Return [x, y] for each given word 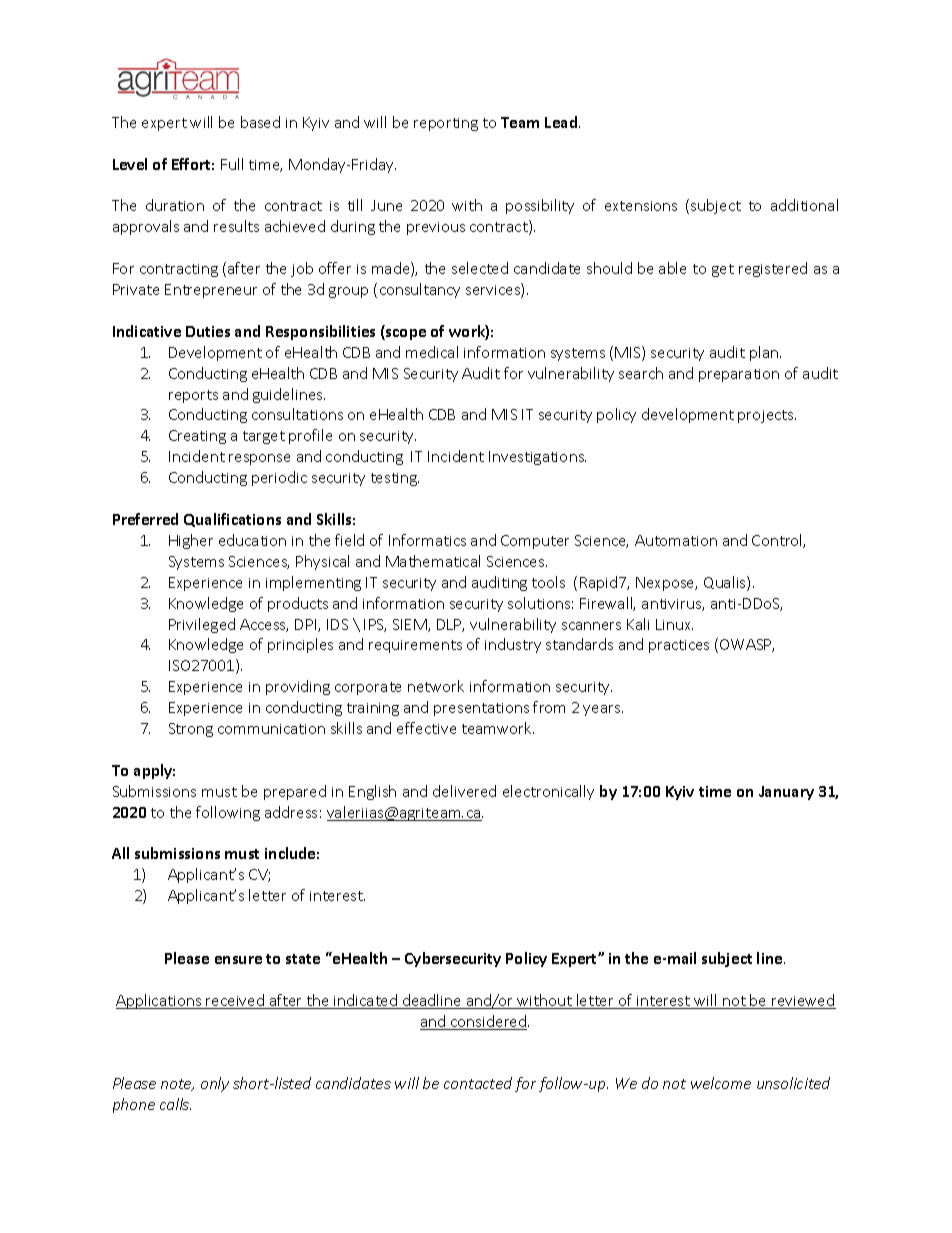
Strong [191, 730]
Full [232, 164]
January [786, 793]
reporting [446, 124]
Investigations [537, 458]
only [215, 1084]
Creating [197, 437]
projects [767, 416]
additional [804, 205]
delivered [464, 791]
